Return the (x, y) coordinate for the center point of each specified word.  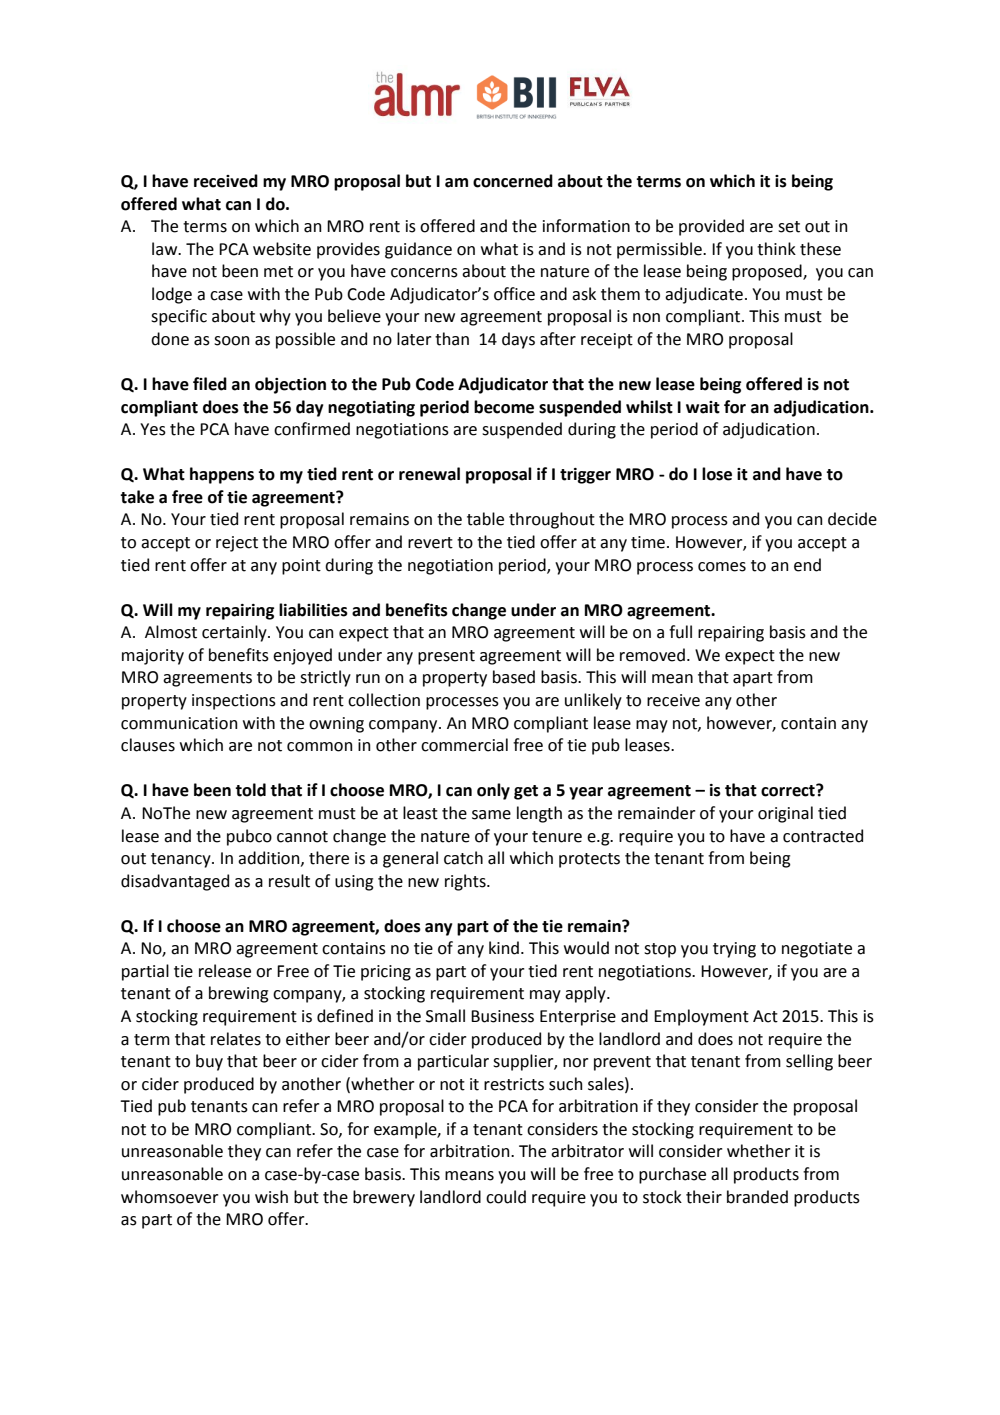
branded (757, 1197)
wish (271, 1197)
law (166, 249)
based (514, 677)
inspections (234, 702)
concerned (513, 181)
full (680, 632)
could (506, 1197)
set (789, 227)
